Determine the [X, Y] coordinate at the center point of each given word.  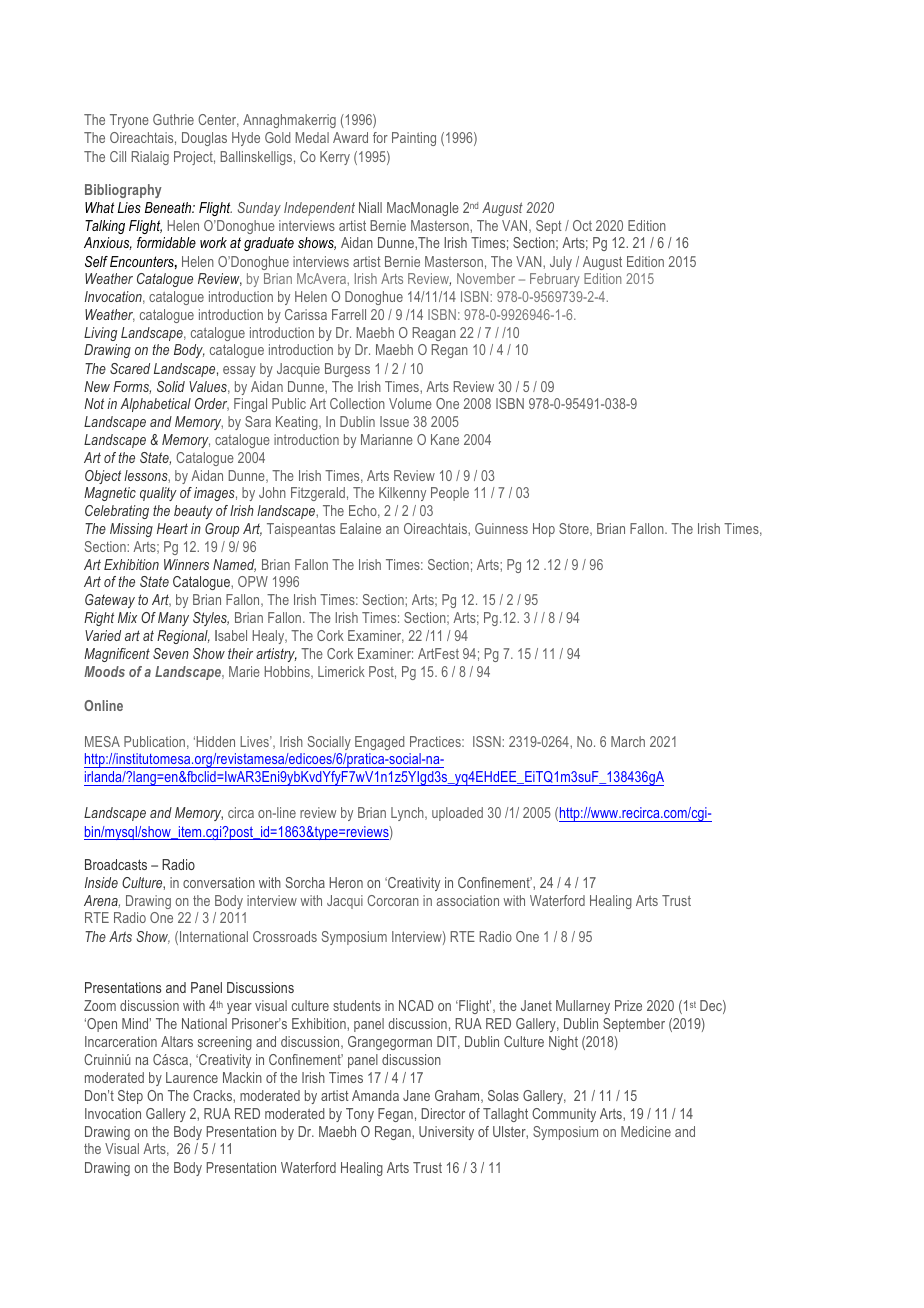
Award [350, 137]
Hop [544, 530]
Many [173, 619]
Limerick [341, 671]
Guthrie [173, 119]
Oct [582, 225]
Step [130, 1097]
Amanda [375, 1095]
